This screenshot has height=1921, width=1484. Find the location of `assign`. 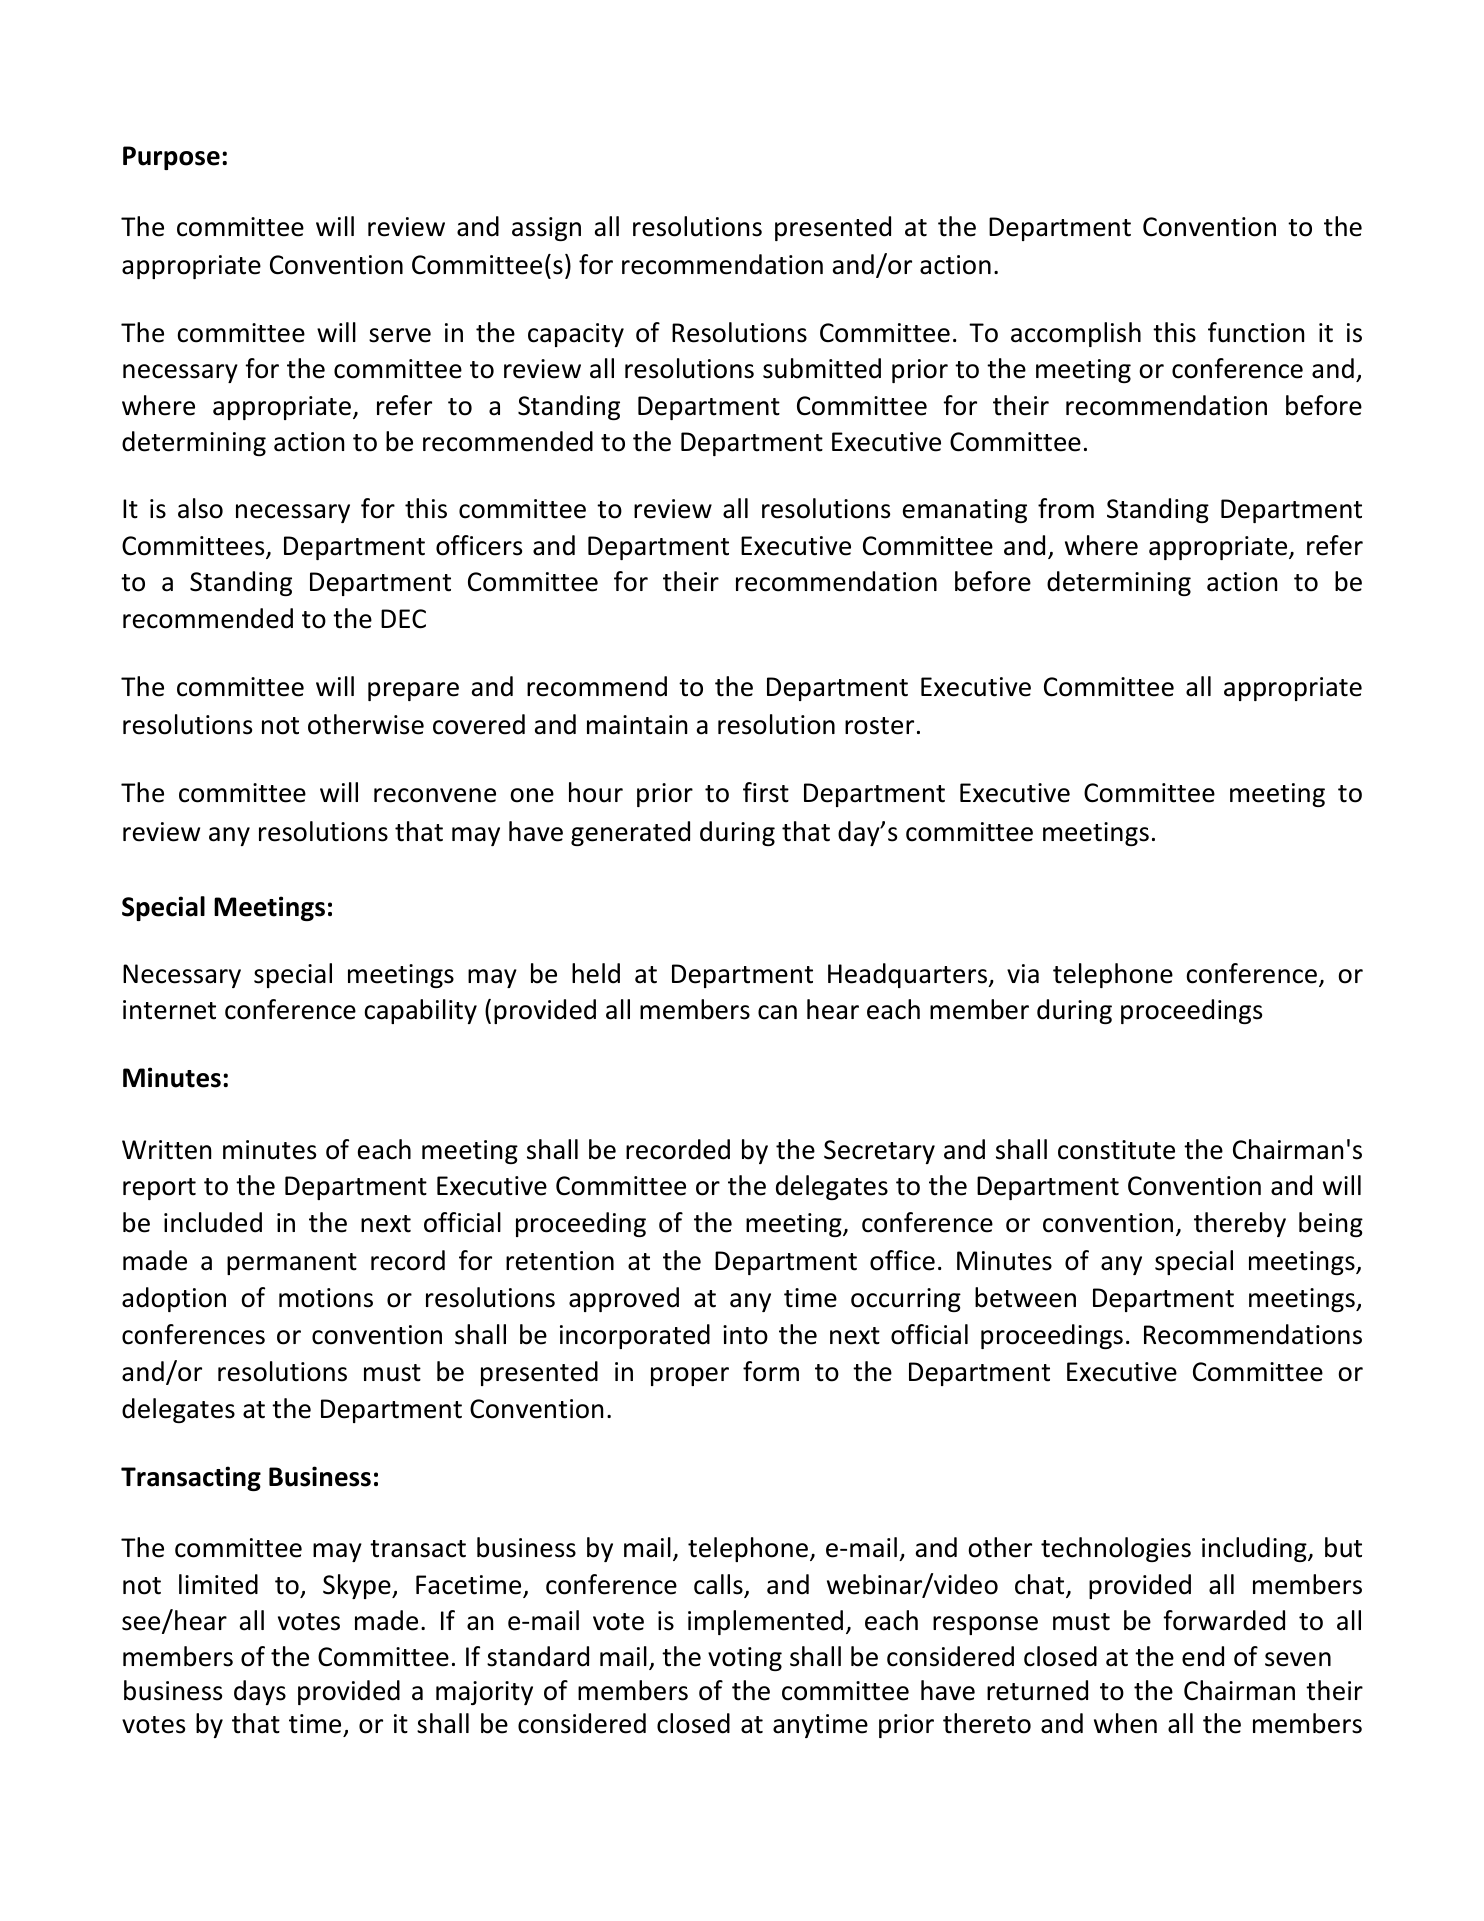

assign is located at coordinates (546, 229).
